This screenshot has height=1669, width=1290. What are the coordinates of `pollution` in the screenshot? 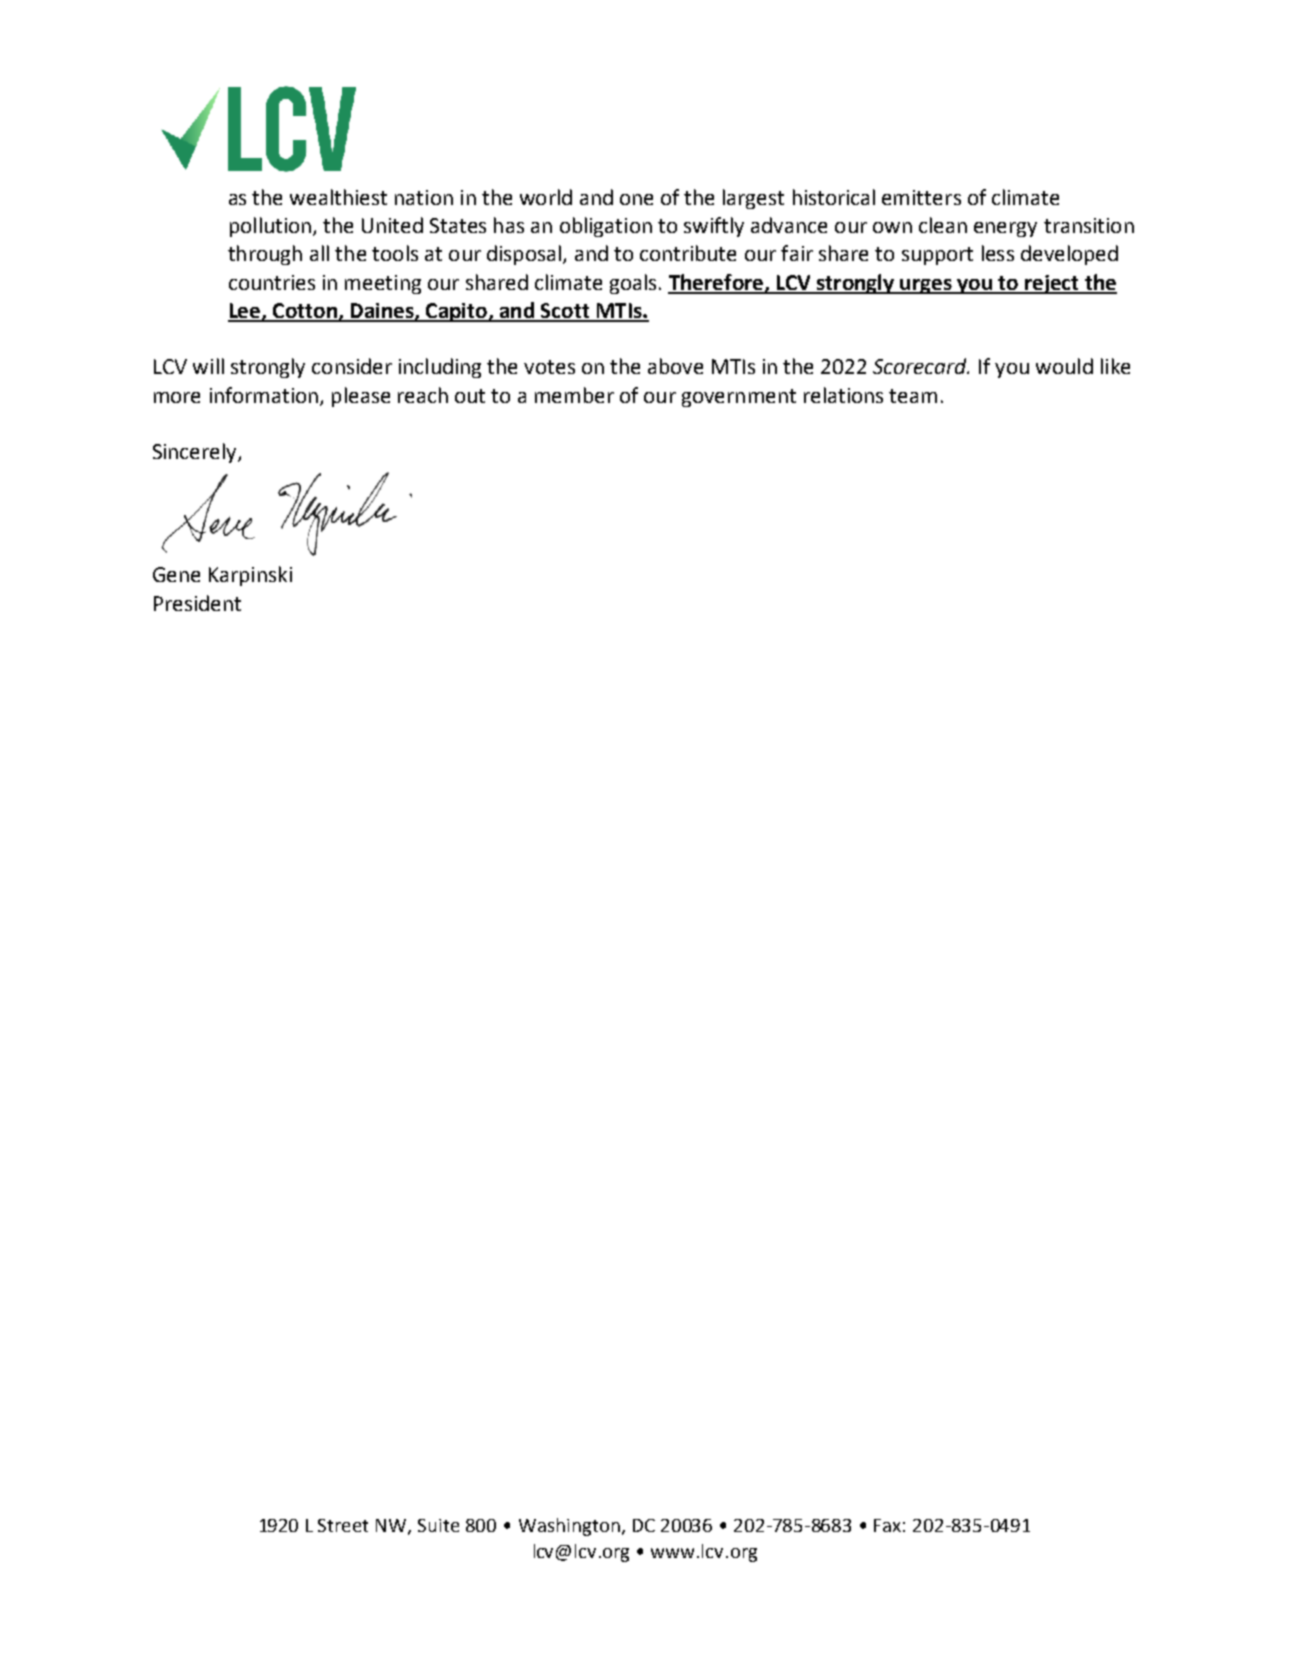 It's located at (272, 227).
